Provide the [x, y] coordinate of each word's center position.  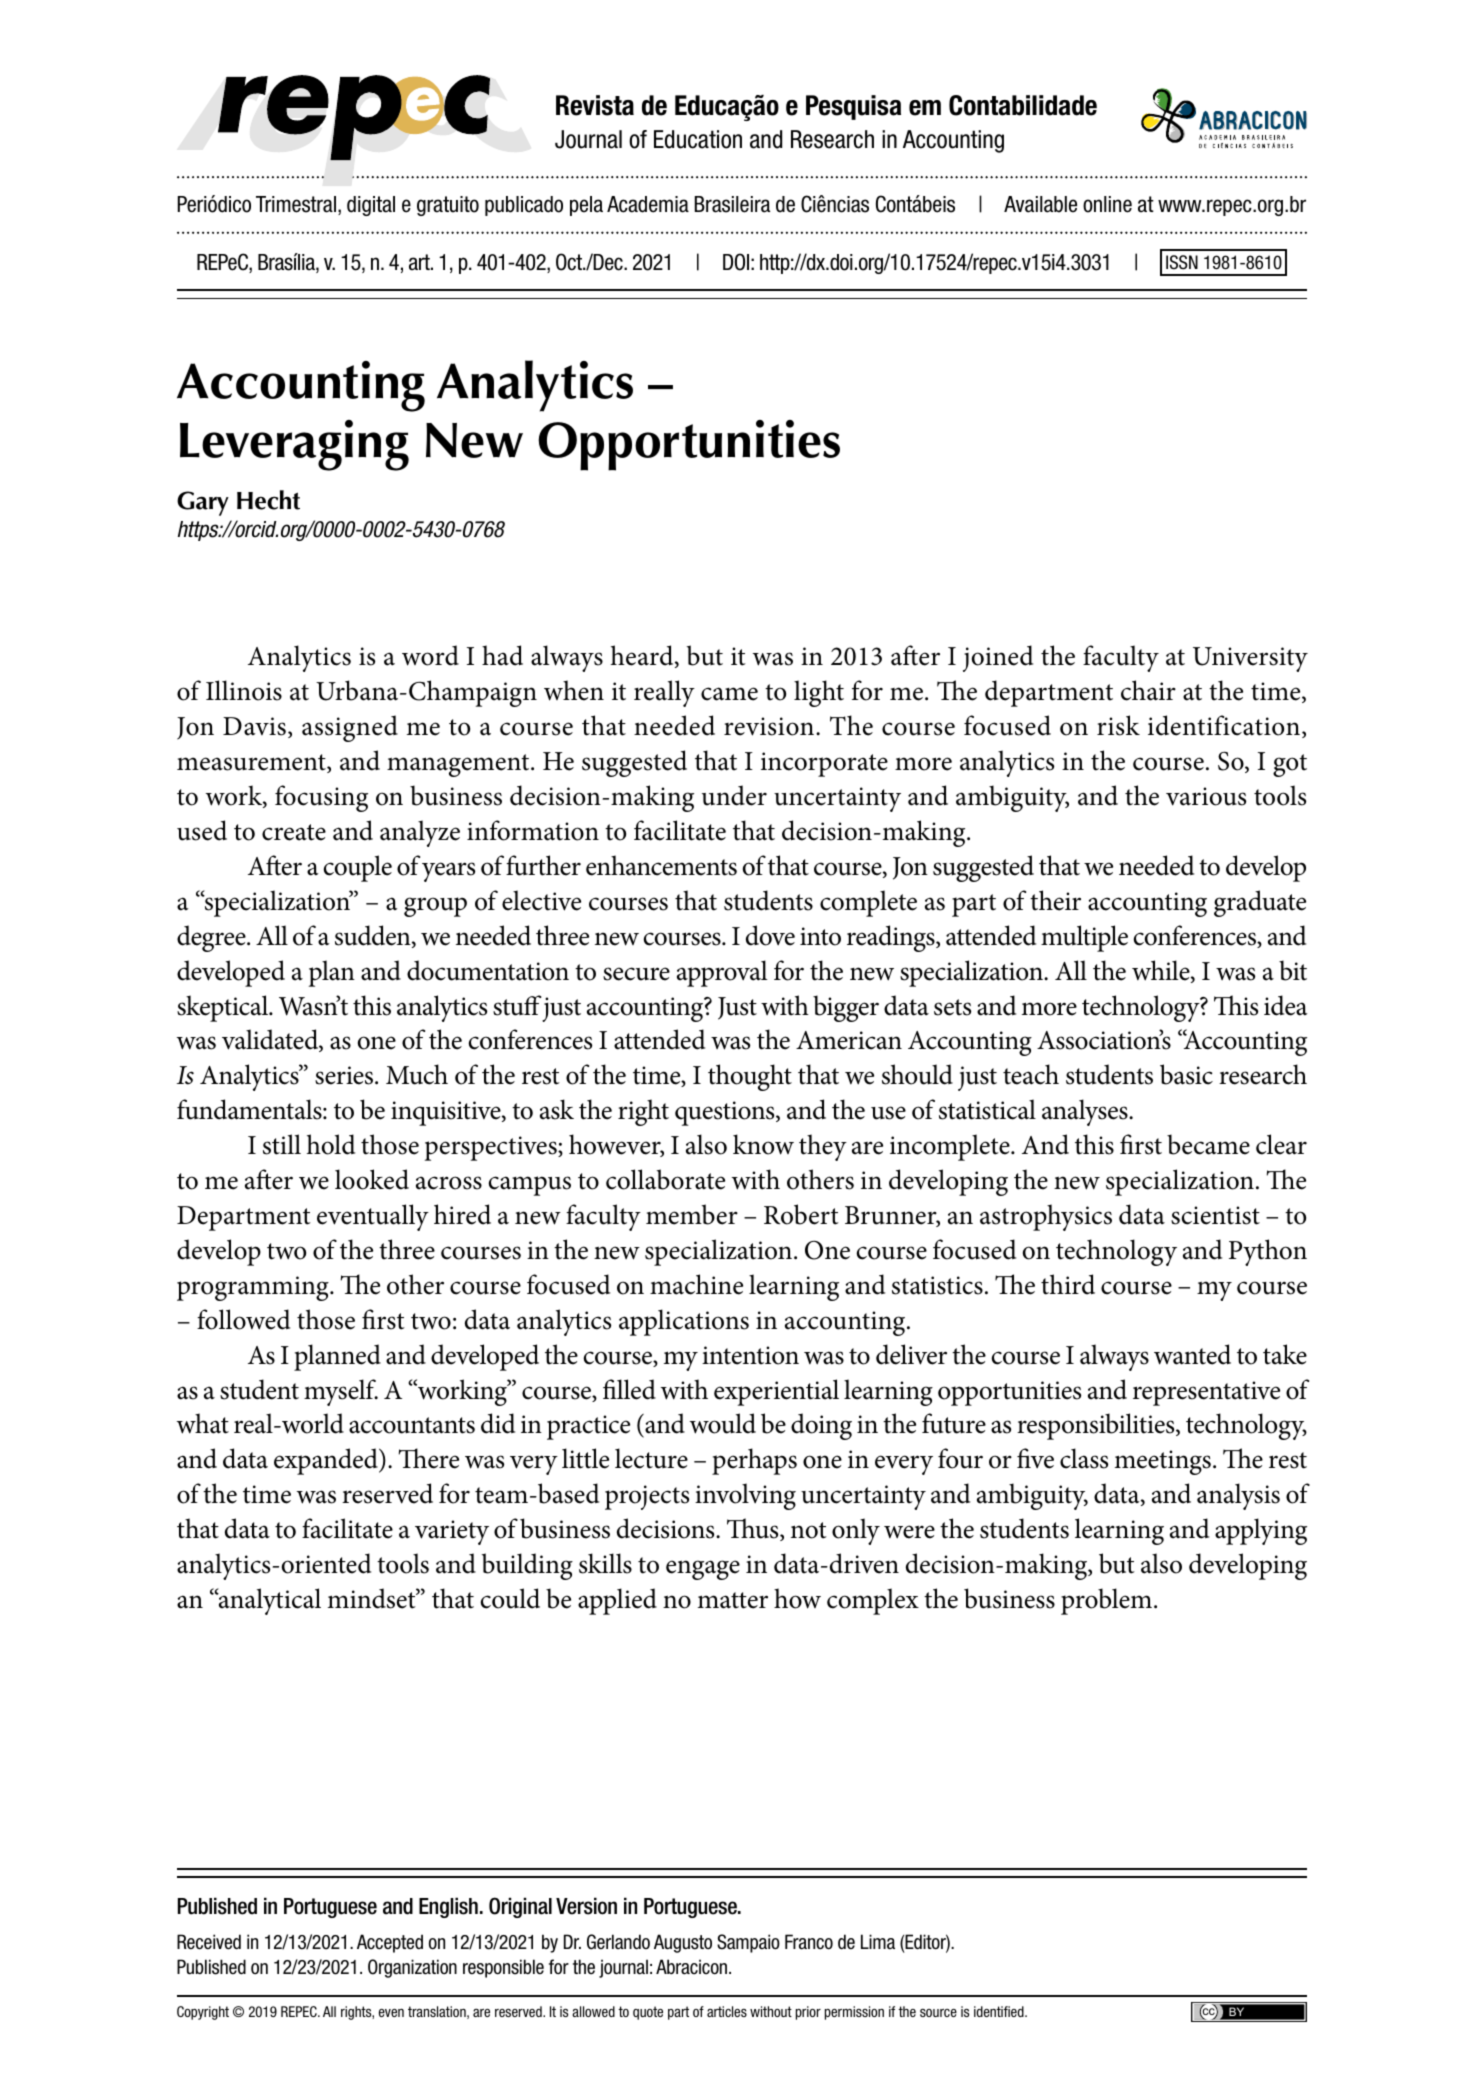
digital [371, 206]
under [734, 795]
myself [341, 1392]
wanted [1192, 1354]
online [1107, 204]
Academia [648, 204]
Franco [809, 1942]
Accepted [390, 1943]
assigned [350, 728]
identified [1000, 2011]
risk [1118, 725]
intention [750, 1355]
